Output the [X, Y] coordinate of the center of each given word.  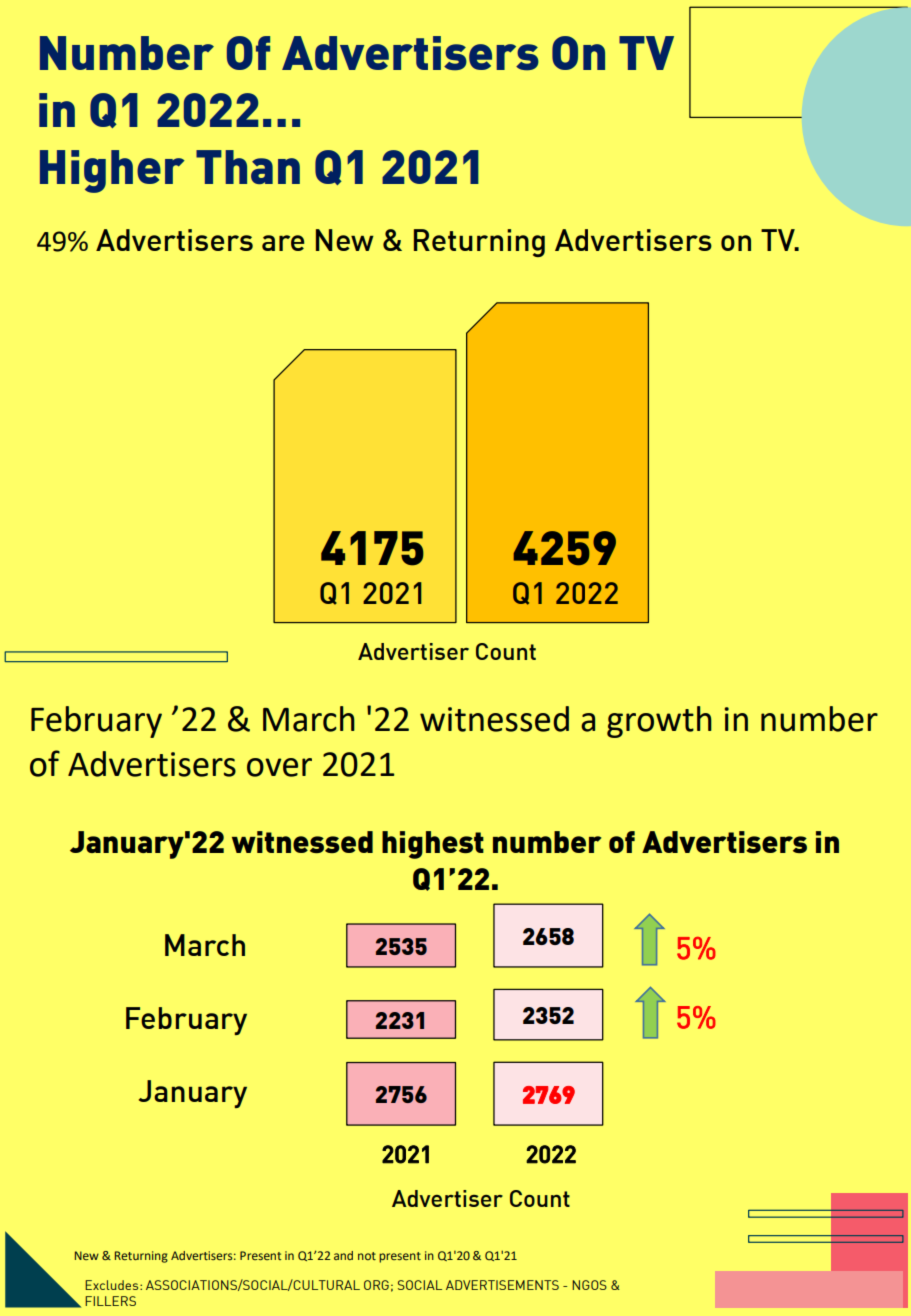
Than [248, 167]
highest [433, 845]
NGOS [589, 1285]
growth [659, 722]
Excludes [113, 1285]
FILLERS [110, 1301]
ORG [376, 1285]
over [279, 767]
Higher [112, 171]
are [283, 243]
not [367, 1256]
